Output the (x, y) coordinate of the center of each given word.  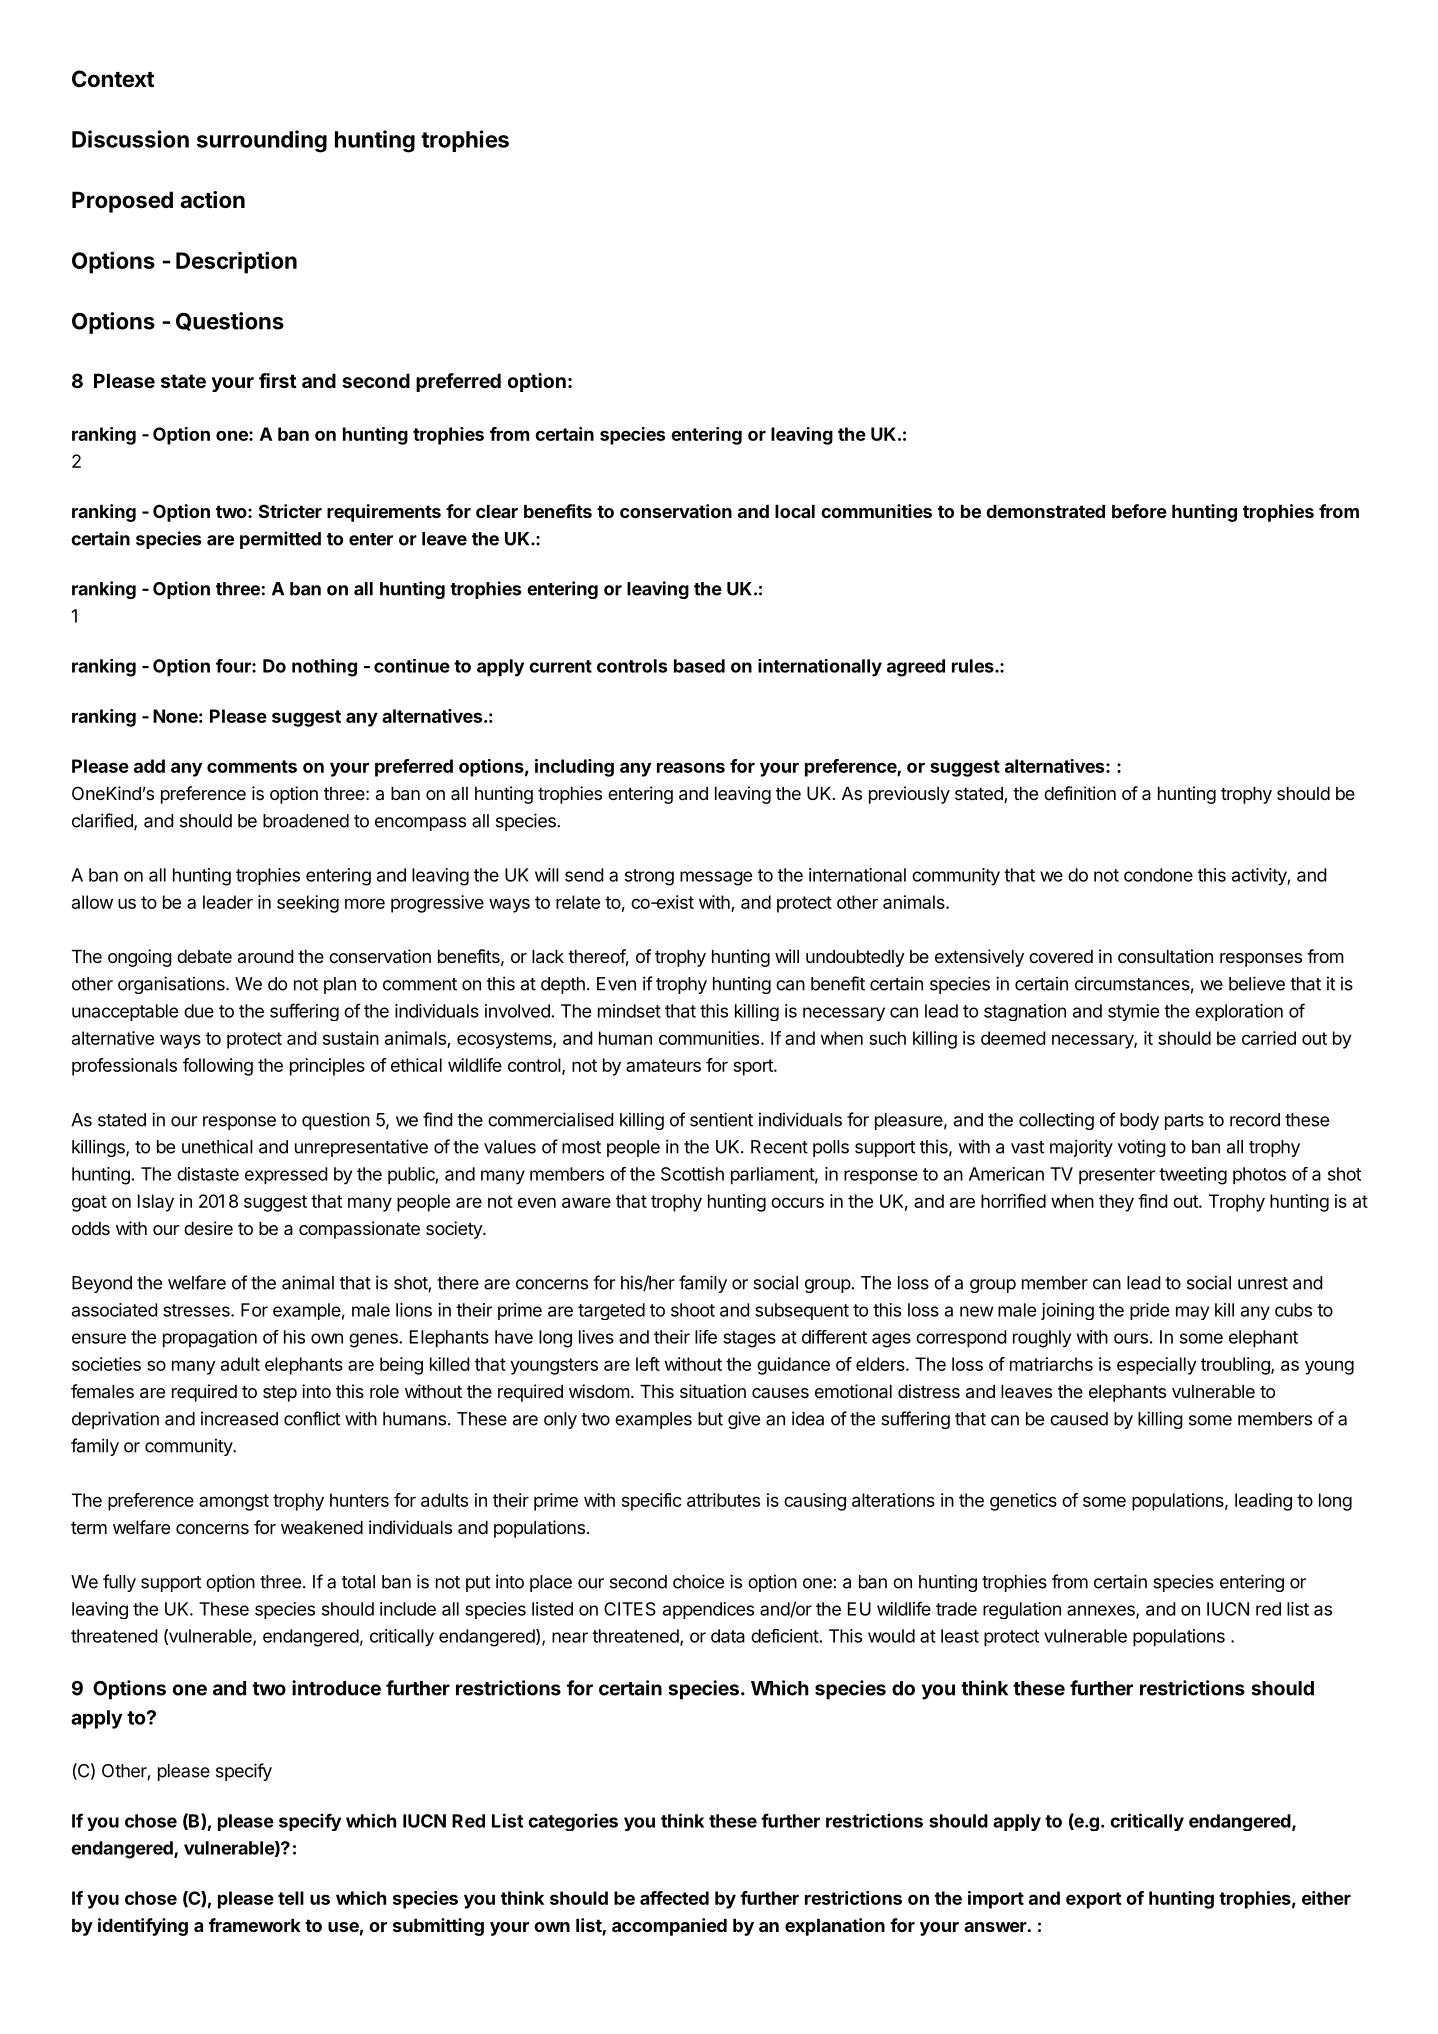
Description (236, 262)
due (199, 1011)
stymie (1133, 1012)
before (1139, 511)
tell (291, 1898)
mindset (629, 1011)
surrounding (262, 141)
